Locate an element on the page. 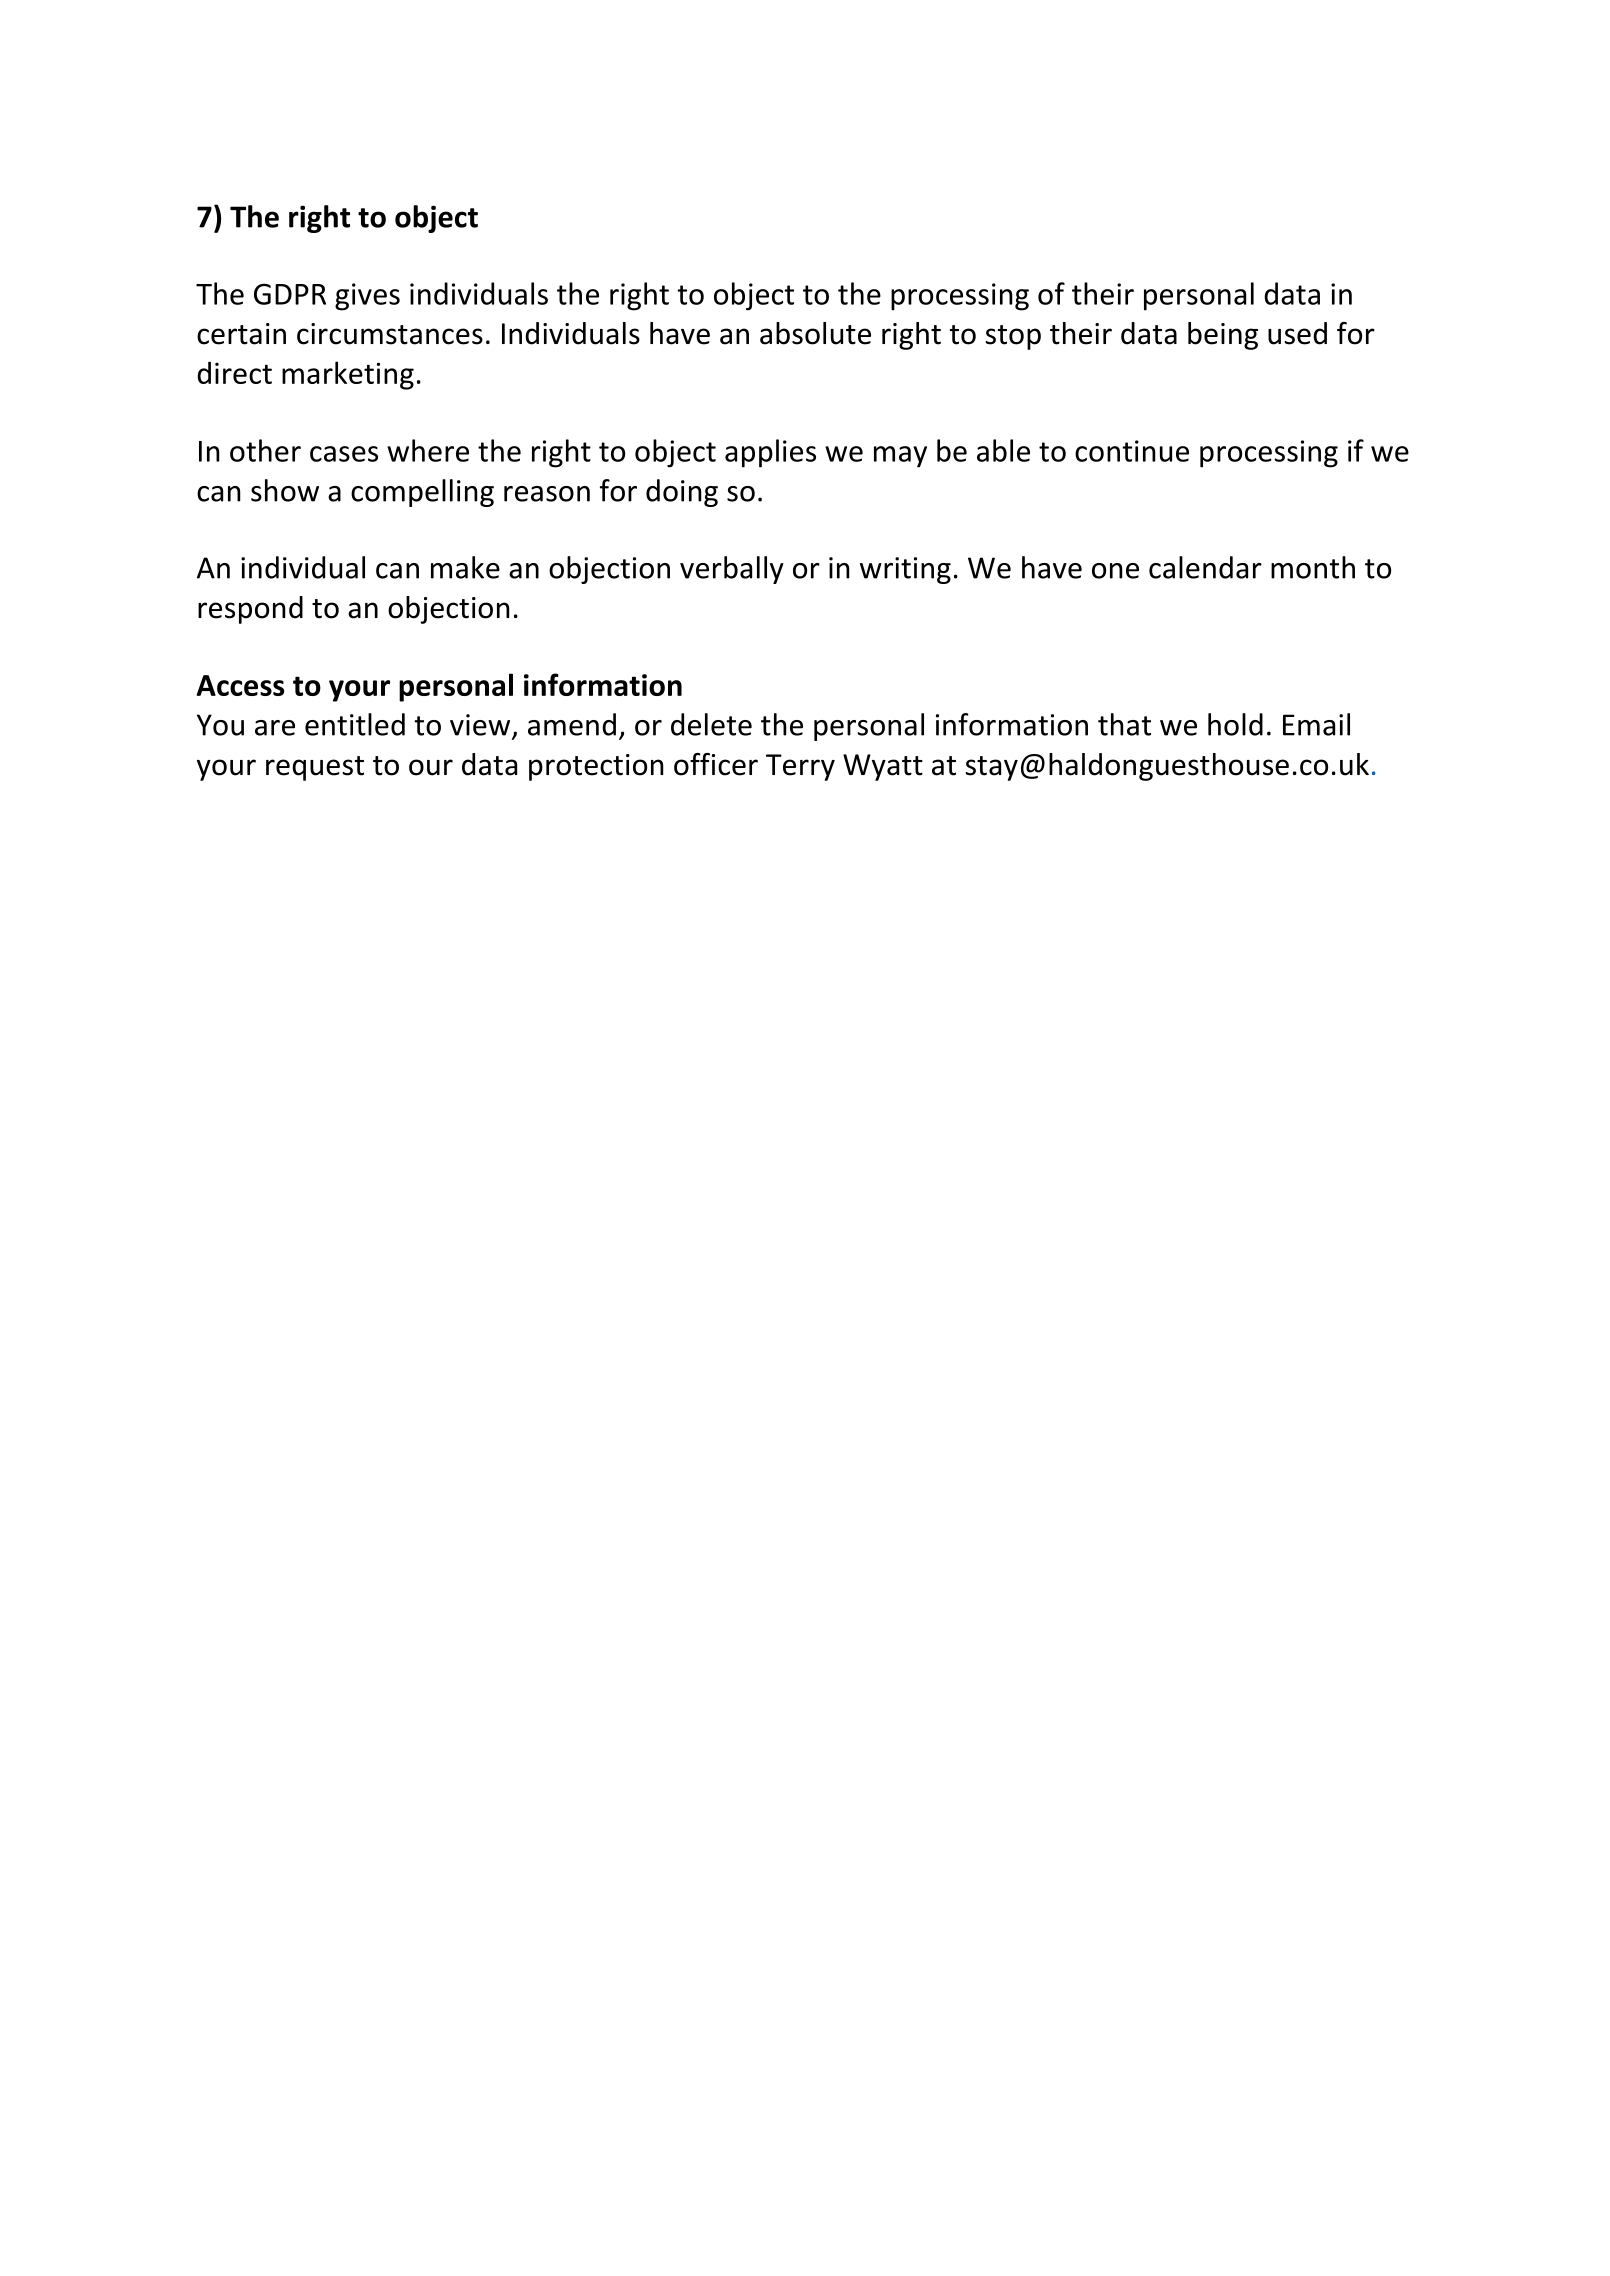  hold is located at coordinates (1235, 724).
